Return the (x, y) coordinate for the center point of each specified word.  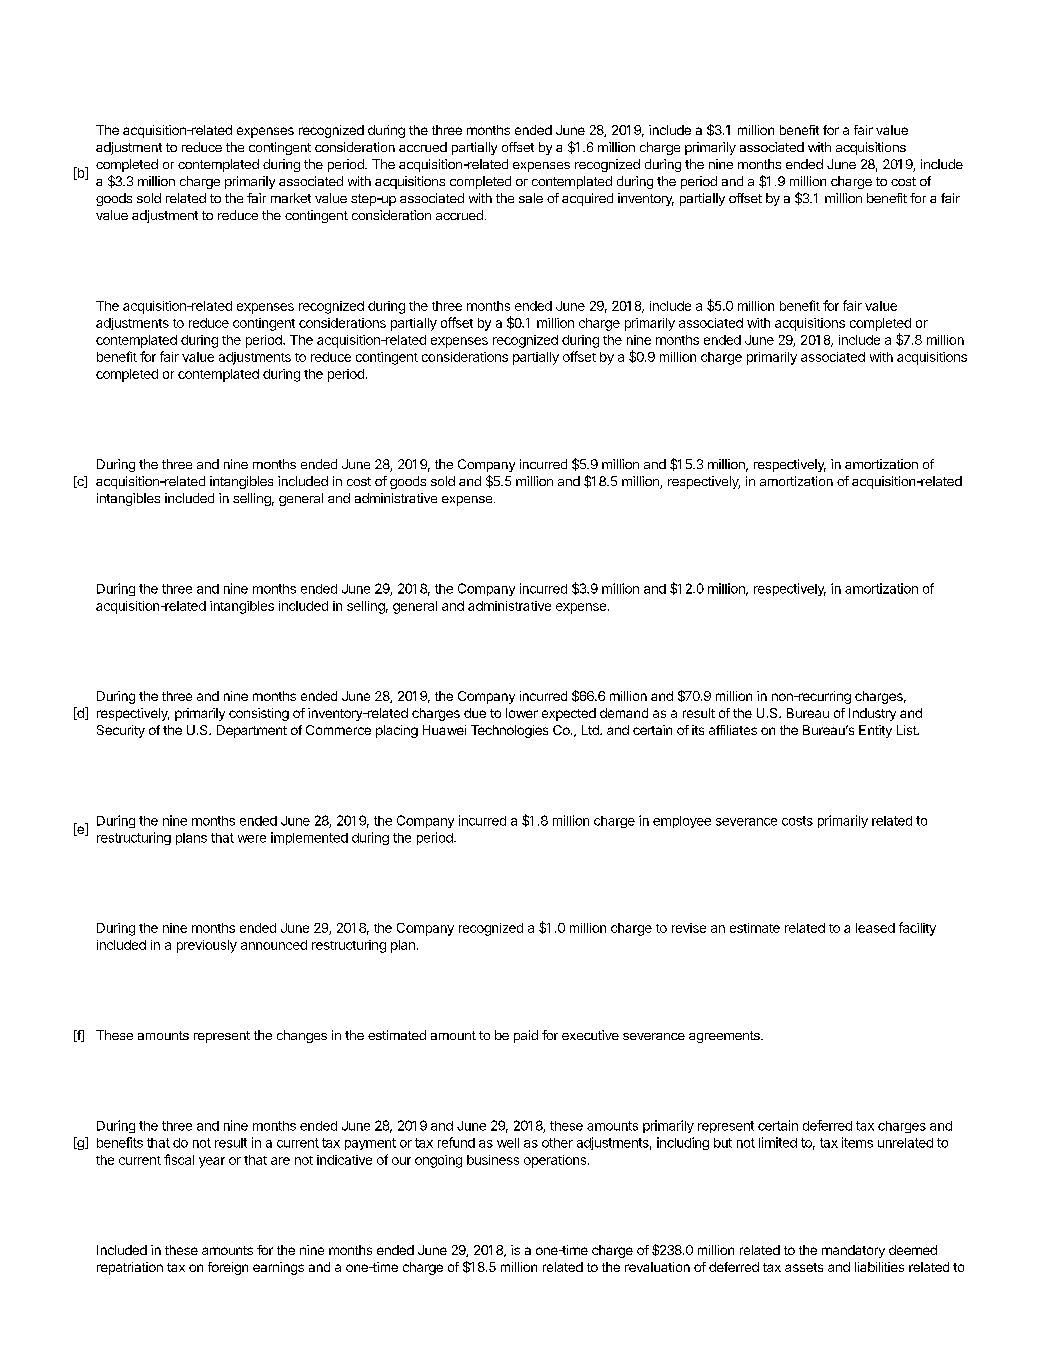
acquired (587, 199)
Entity (875, 731)
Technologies (509, 731)
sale (531, 198)
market (291, 198)
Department (252, 731)
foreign (228, 1268)
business (493, 1160)
